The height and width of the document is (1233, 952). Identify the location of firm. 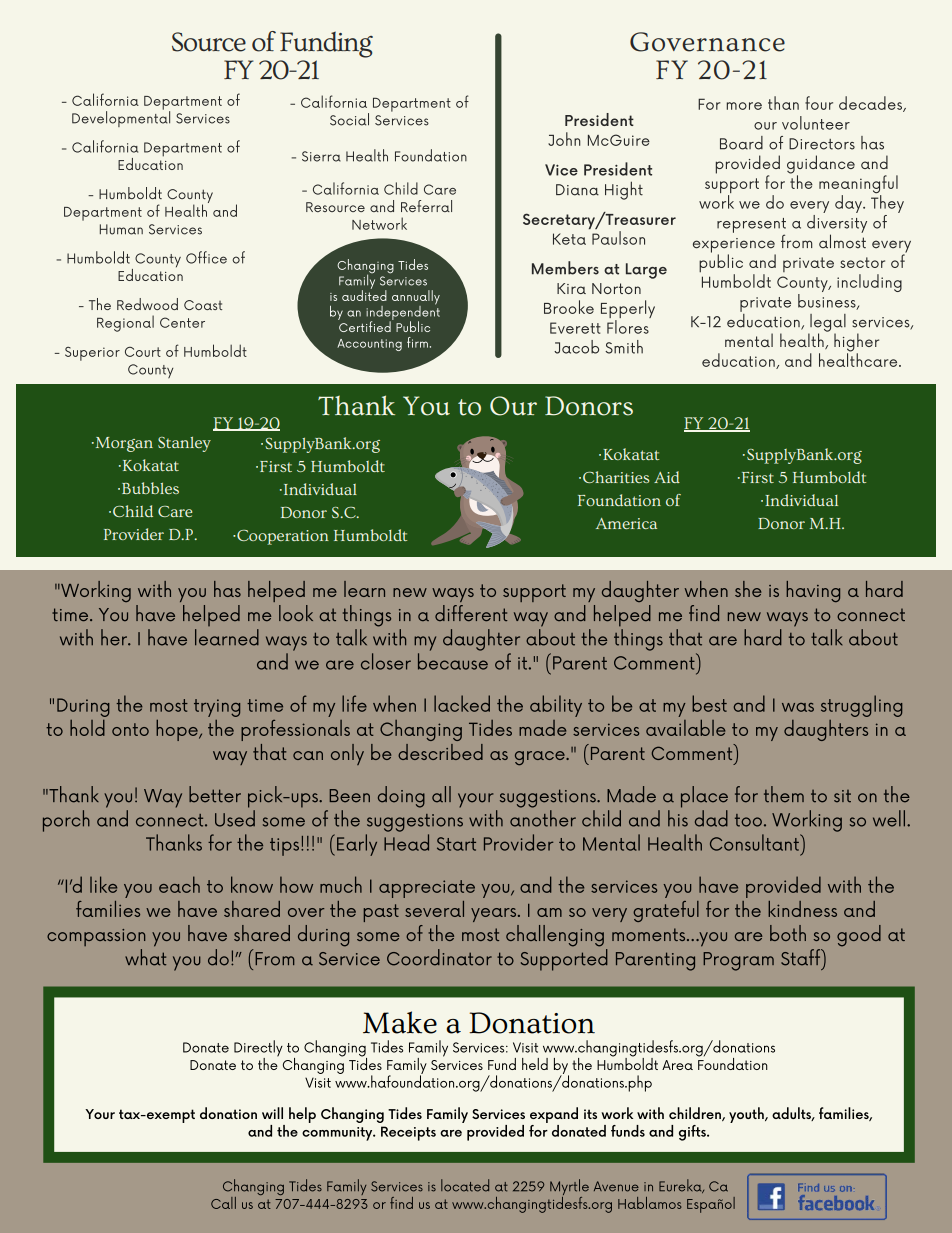
(417, 342).
